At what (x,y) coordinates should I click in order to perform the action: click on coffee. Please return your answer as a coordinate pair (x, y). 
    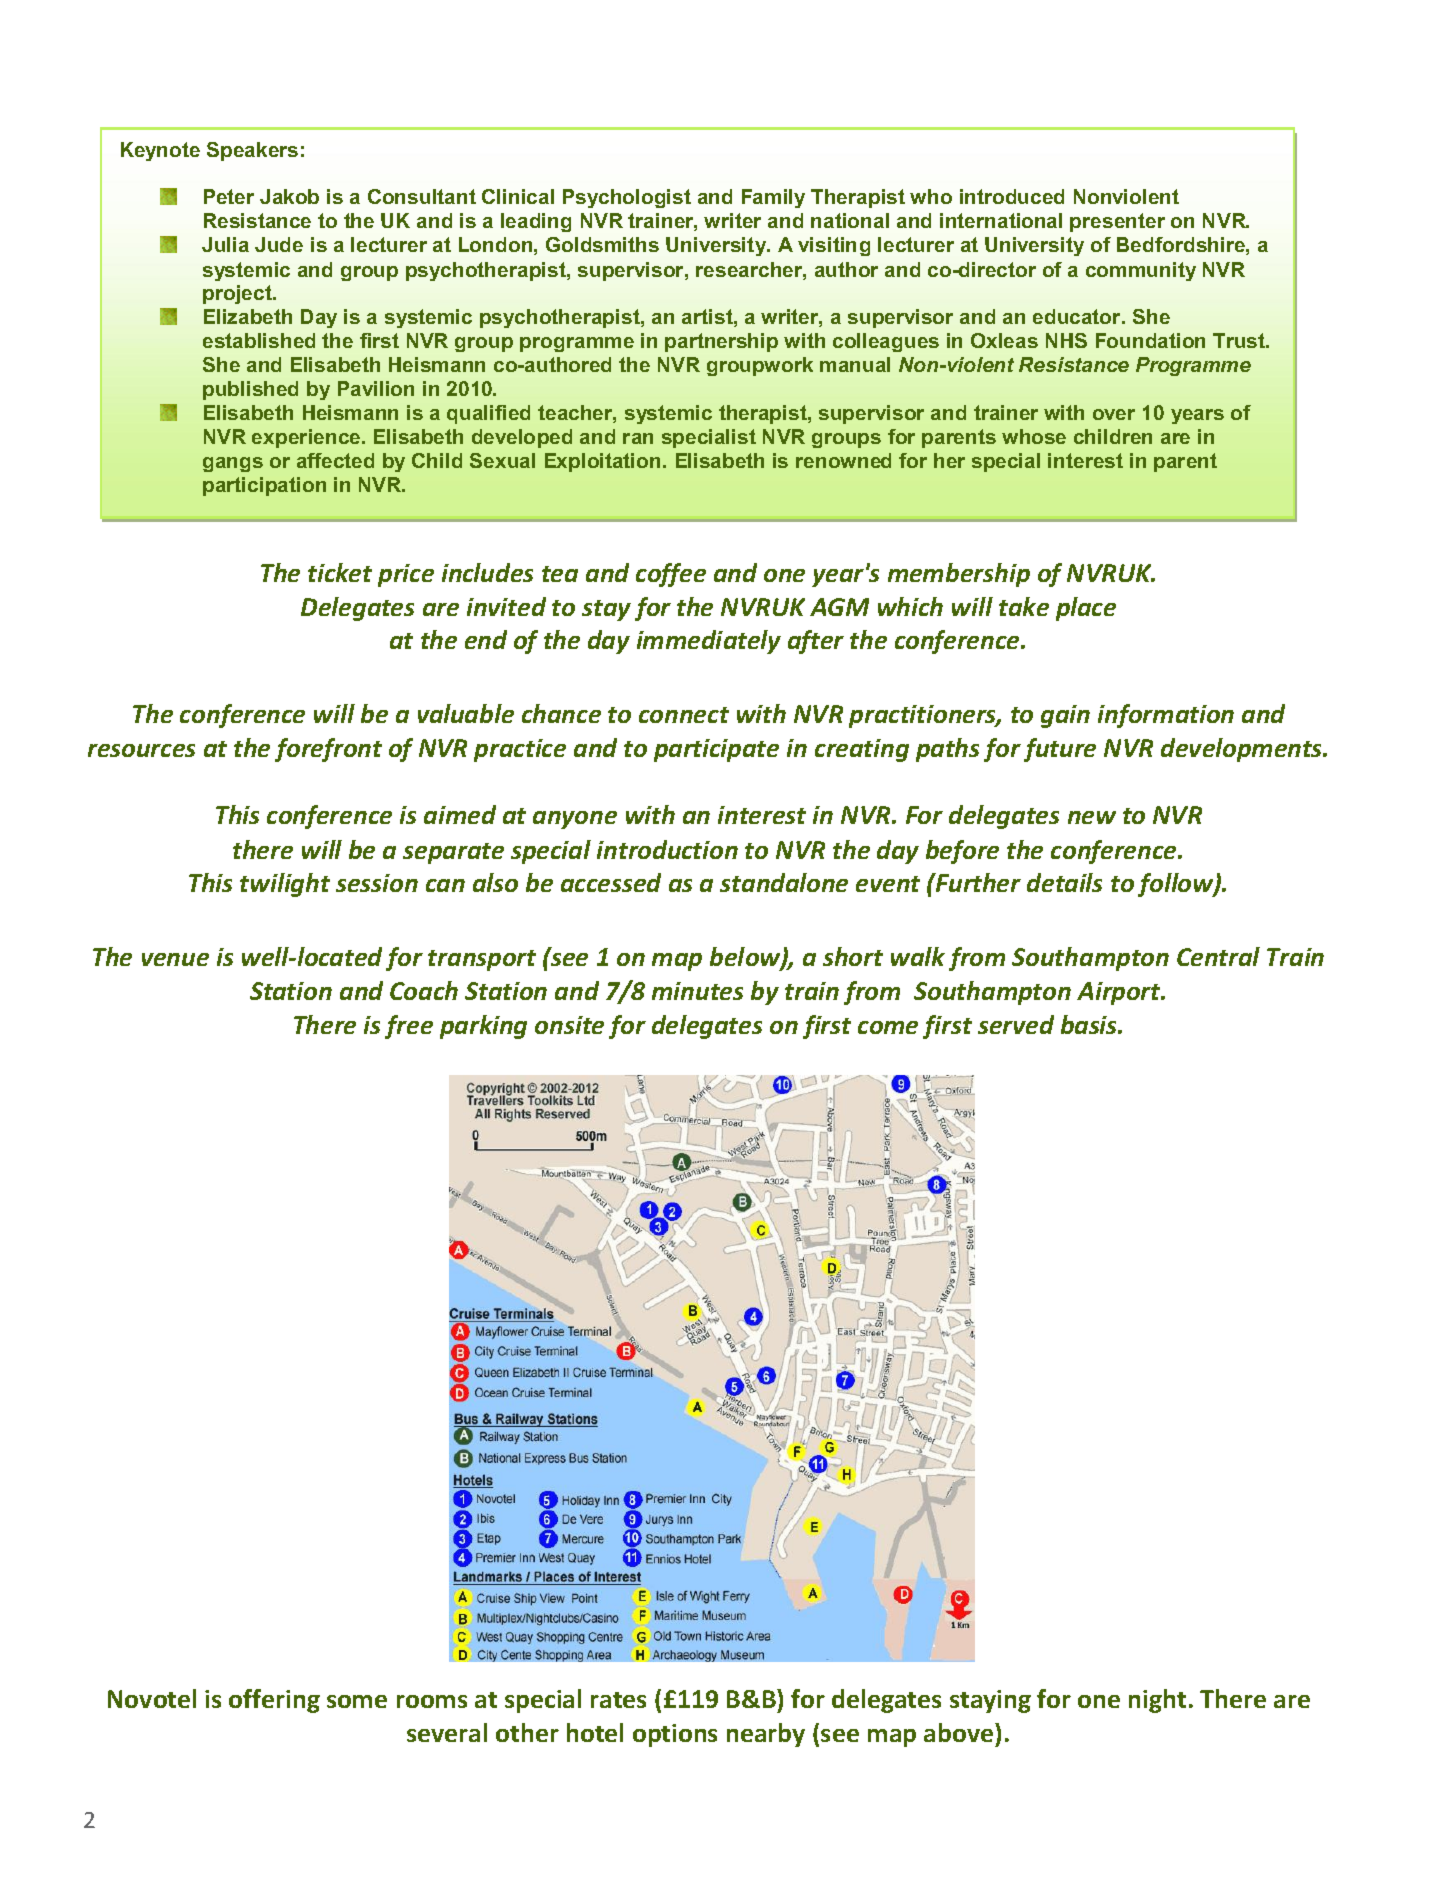
    Looking at the image, I should click on (671, 575).
